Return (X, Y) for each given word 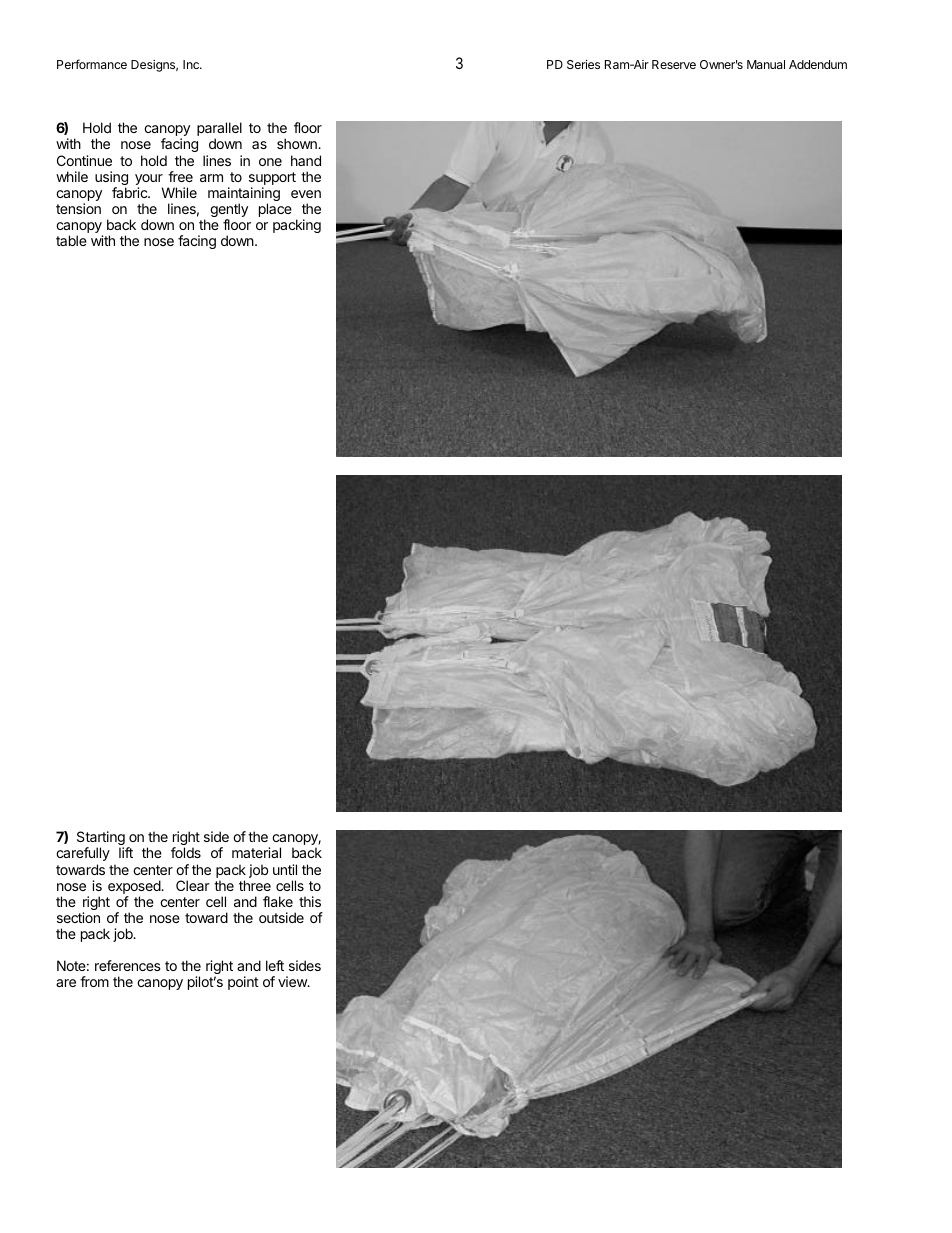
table (71, 240)
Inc (192, 64)
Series (583, 64)
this (310, 901)
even (306, 194)
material (256, 852)
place (275, 210)
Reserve (674, 64)
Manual (766, 64)
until (285, 869)
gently (229, 211)
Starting (102, 840)
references (128, 965)
